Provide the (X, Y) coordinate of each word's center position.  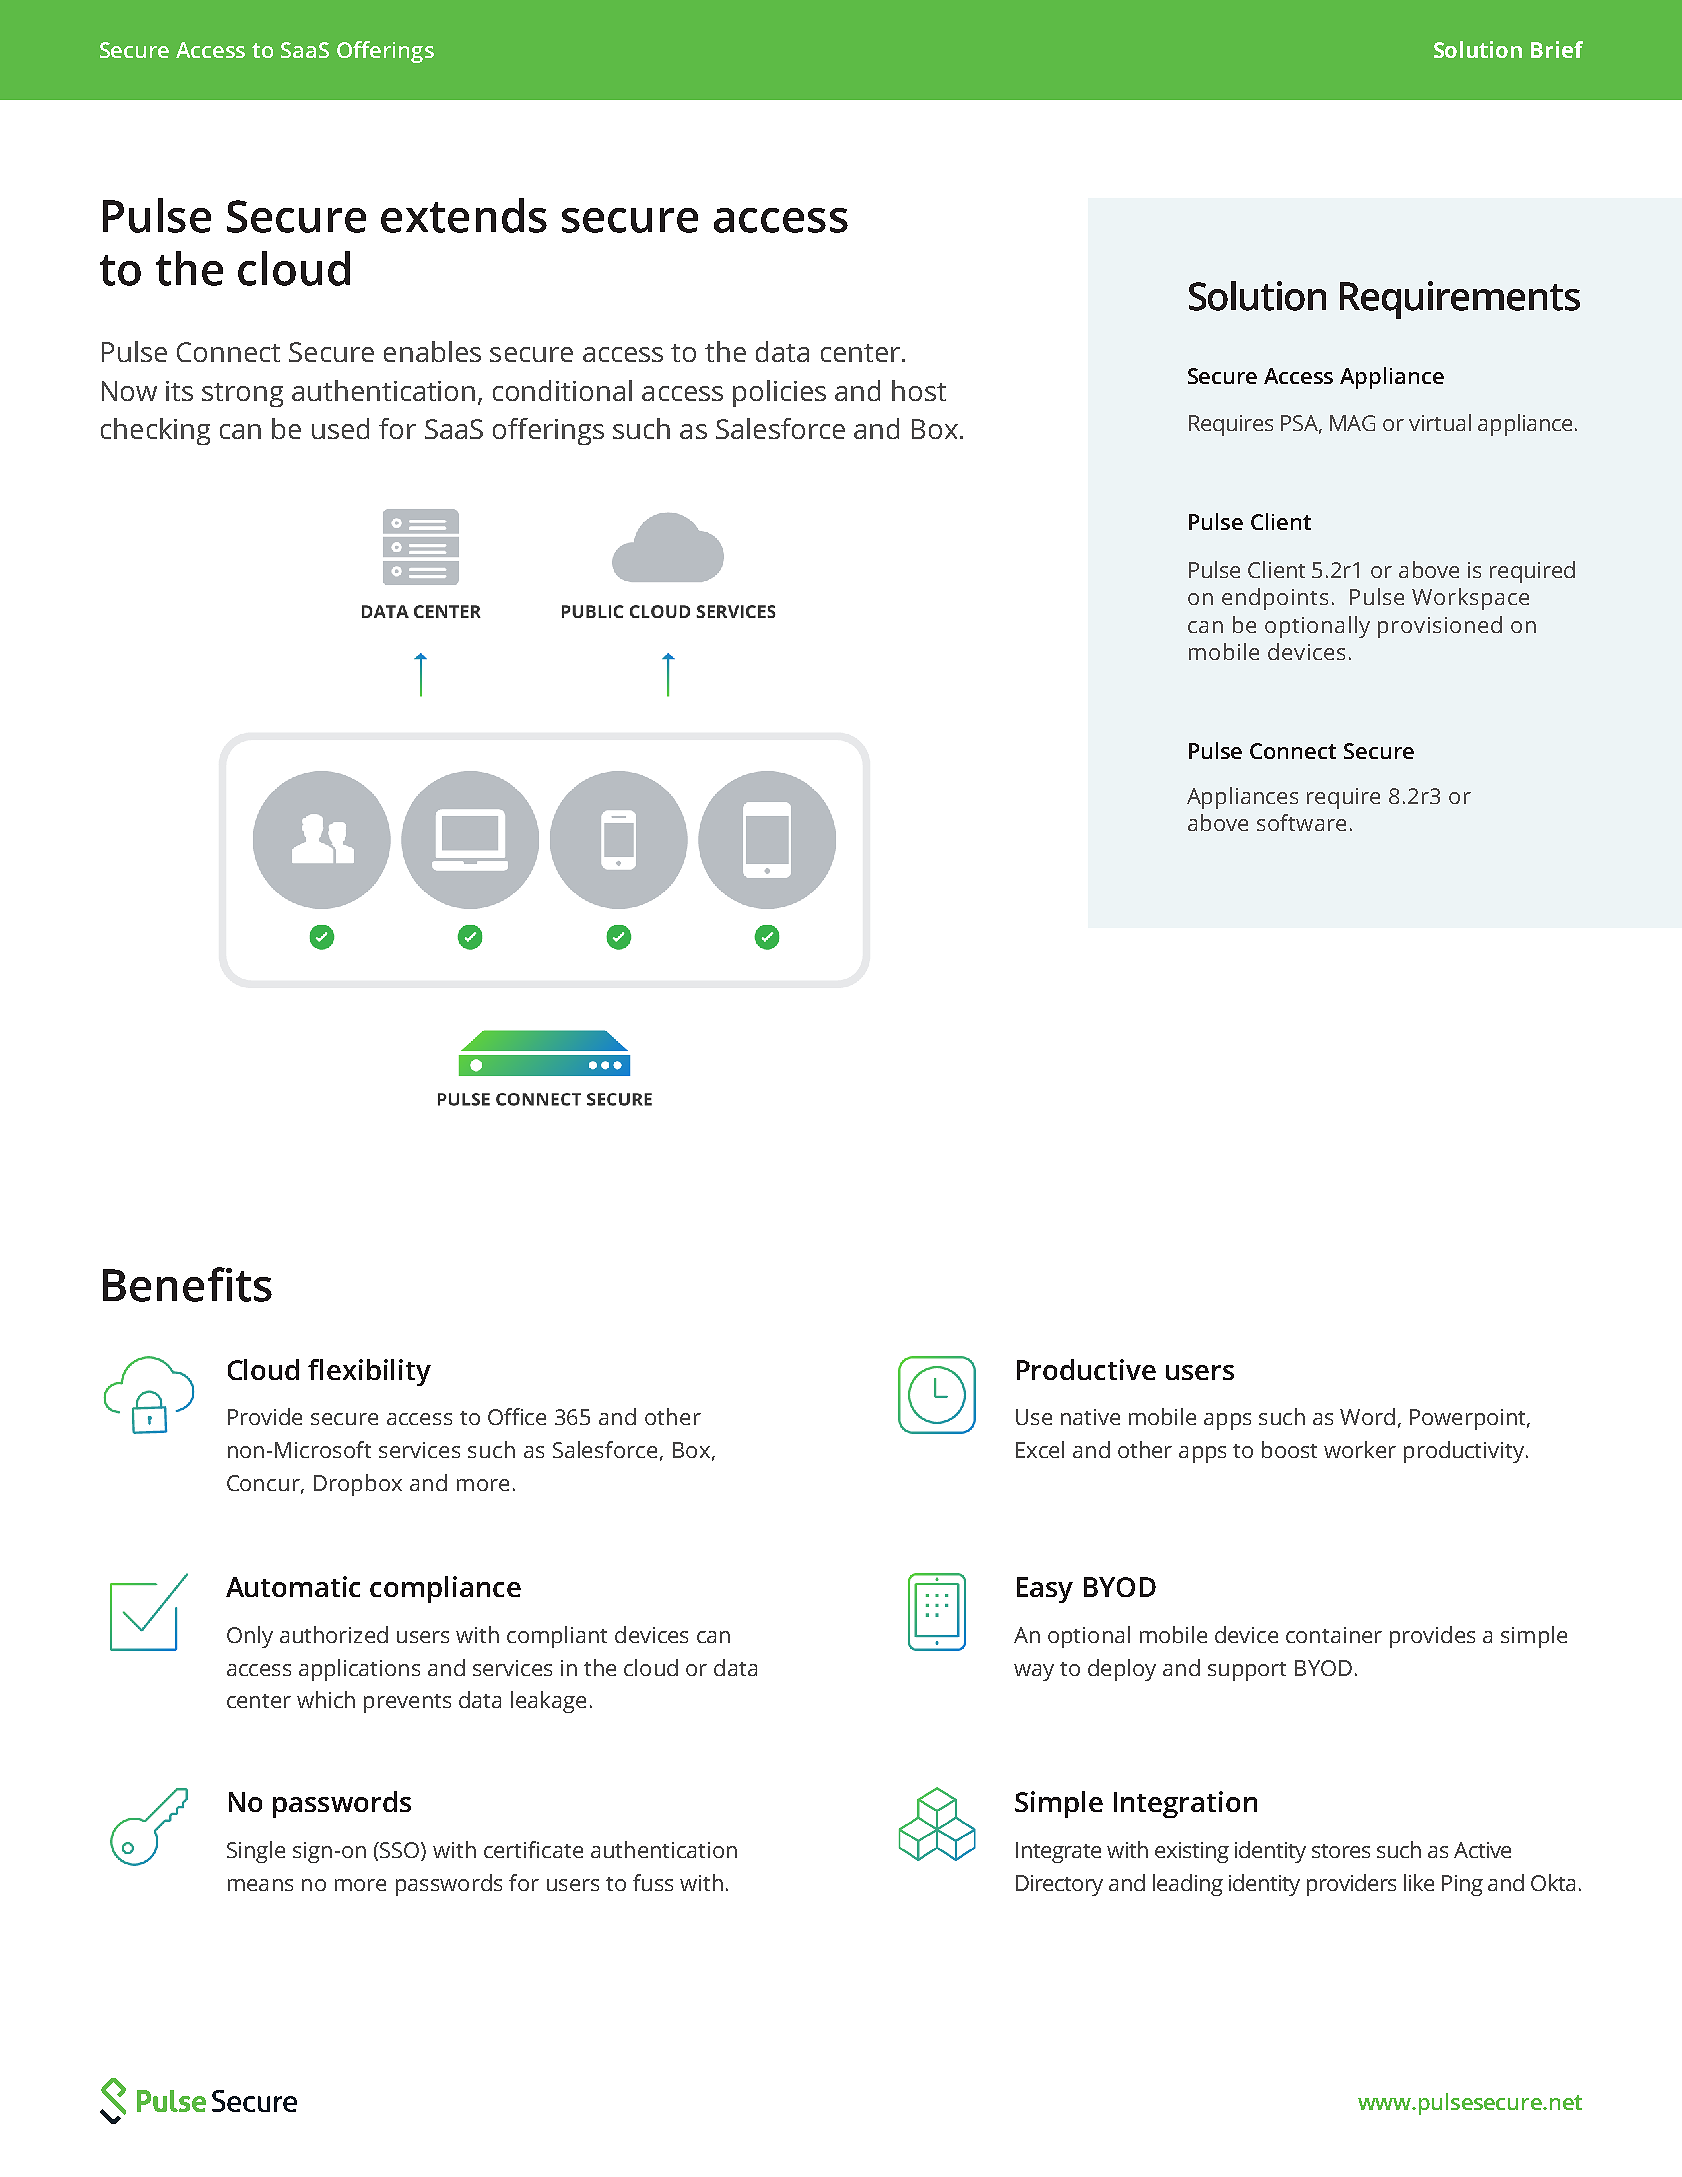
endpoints (1275, 599)
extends (464, 215)
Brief (1557, 49)
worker (1360, 1449)
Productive (1086, 1369)
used (340, 428)
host (919, 390)
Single (256, 1852)
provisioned (1440, 627)
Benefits (187, 1284)
